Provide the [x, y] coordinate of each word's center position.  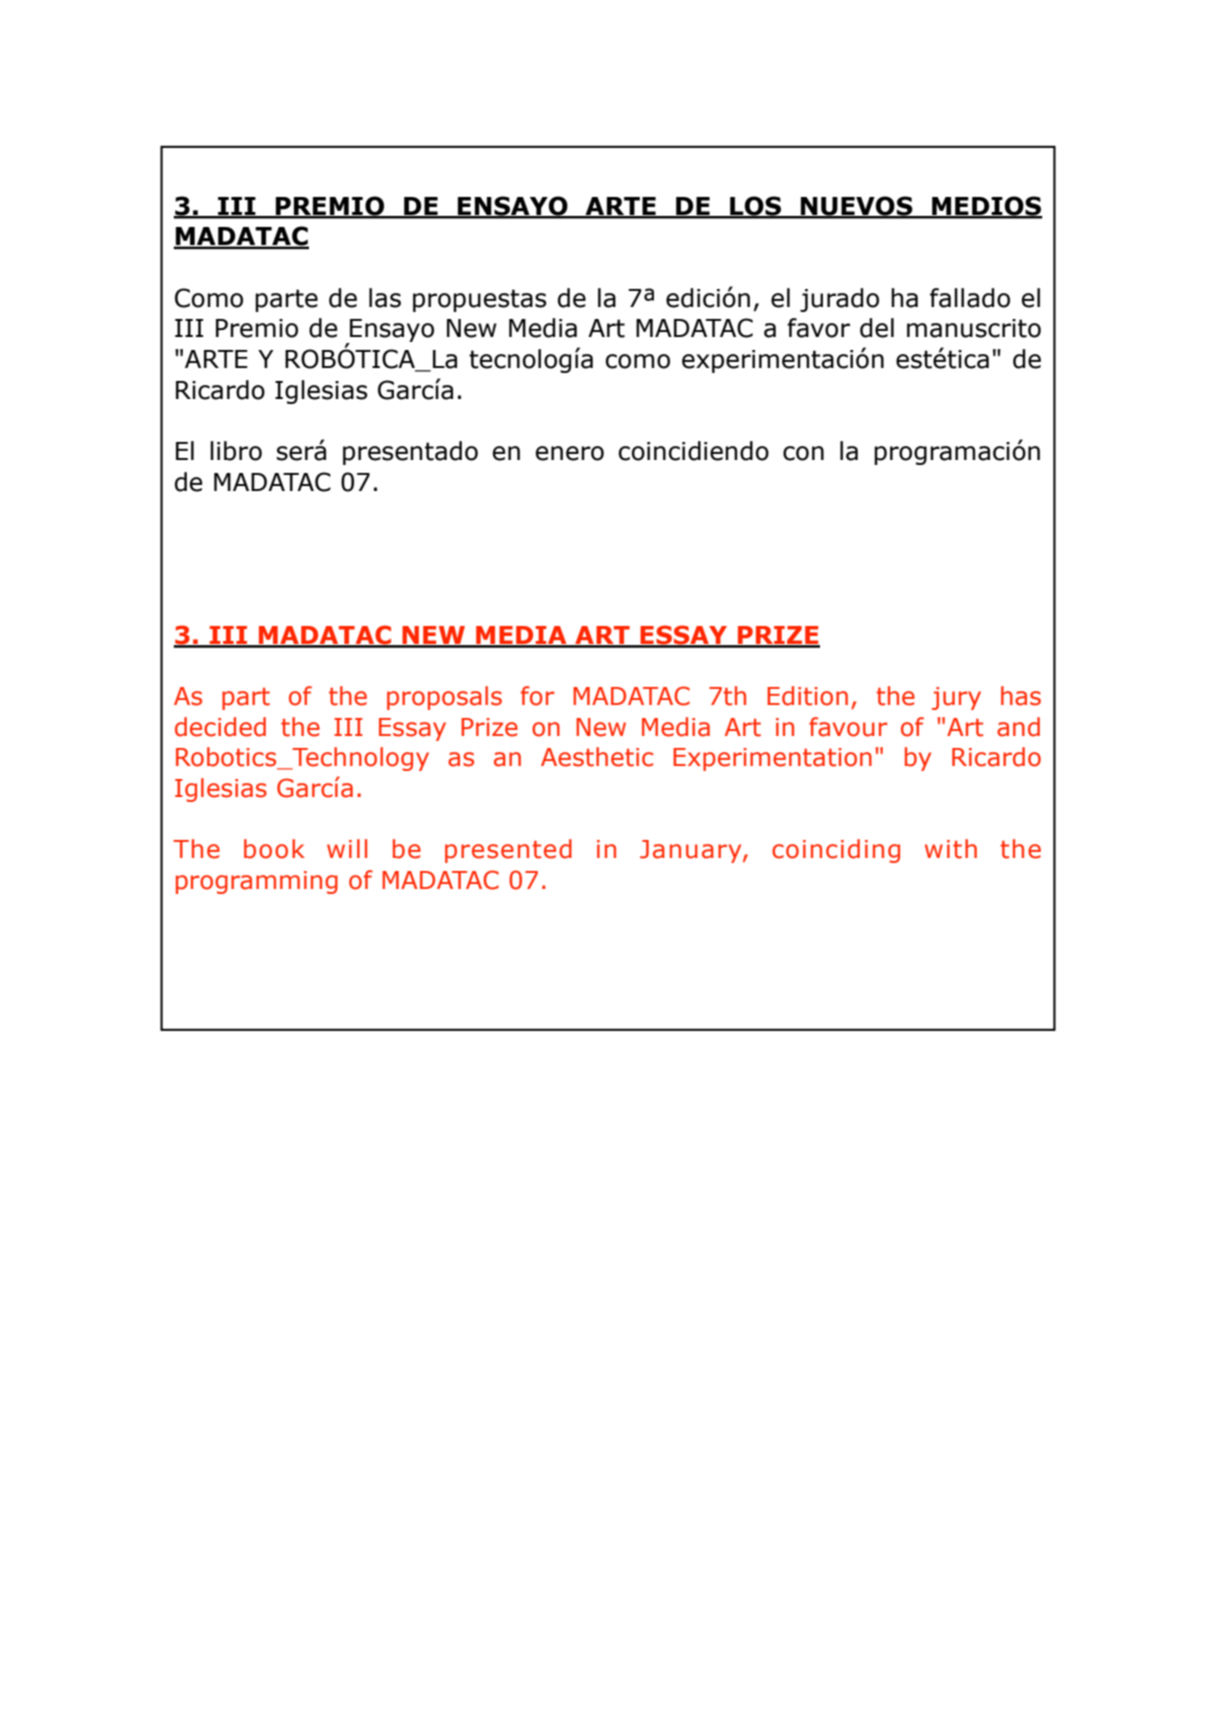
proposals [444, 698]
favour [848, 727]
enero [570, 453]
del [877, 328]
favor [818, 328]
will [347, 848]
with [951, 849]
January [692, 851]
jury [956, 698]
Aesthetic [597, 757]
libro [236, 451]
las [385, 298]
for [538, 696]
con [803, 453]
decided [220, 727]
